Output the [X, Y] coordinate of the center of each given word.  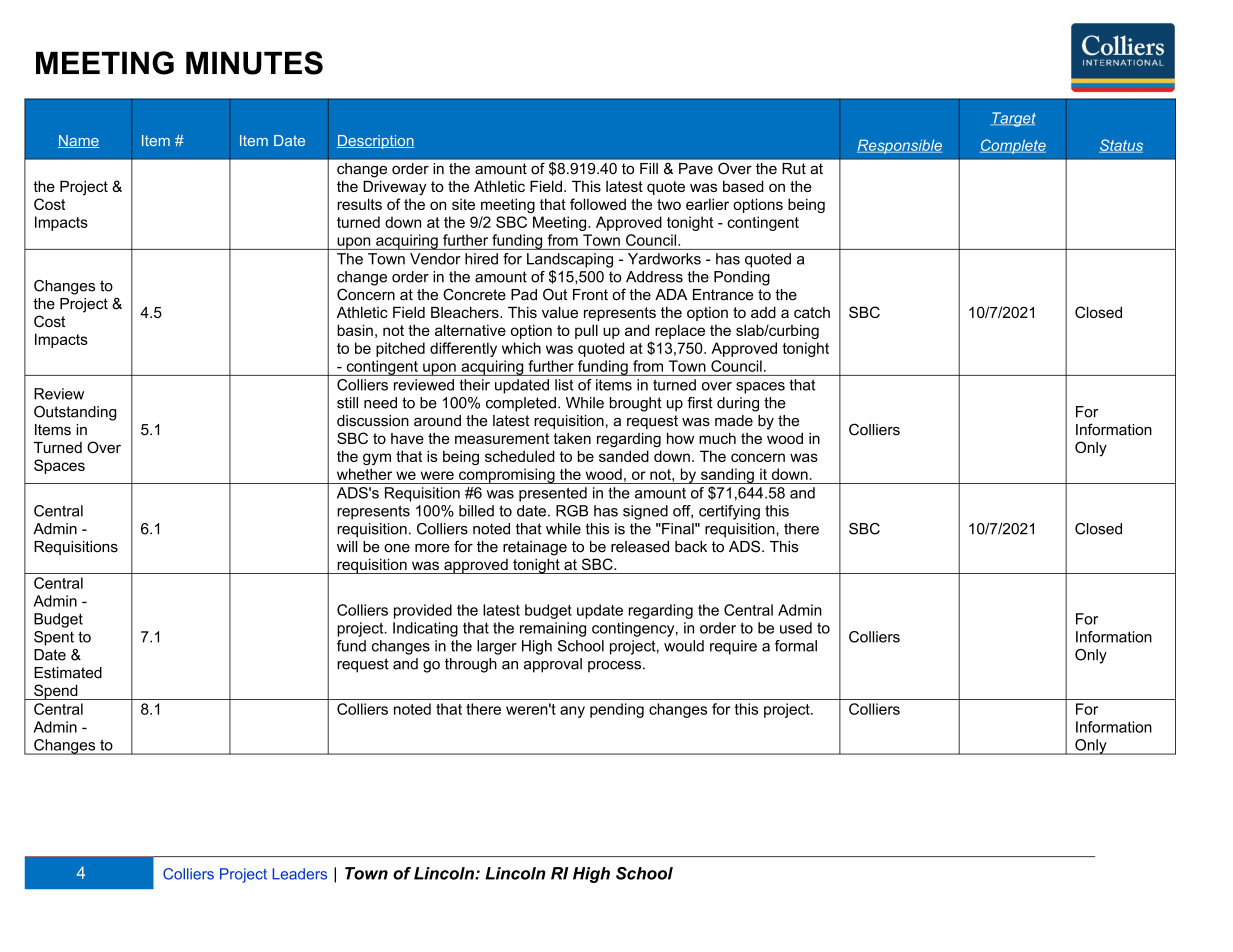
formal [796, 646]
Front [590, 295]
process [616, 667]
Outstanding [75, 413]
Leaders [299, 874]
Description [376, 142]
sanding [727, 476]
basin [355, 330]
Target [1013, 119]
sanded [624, 456]
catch [812, 312]
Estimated [68, 673]
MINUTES [254, 63]
